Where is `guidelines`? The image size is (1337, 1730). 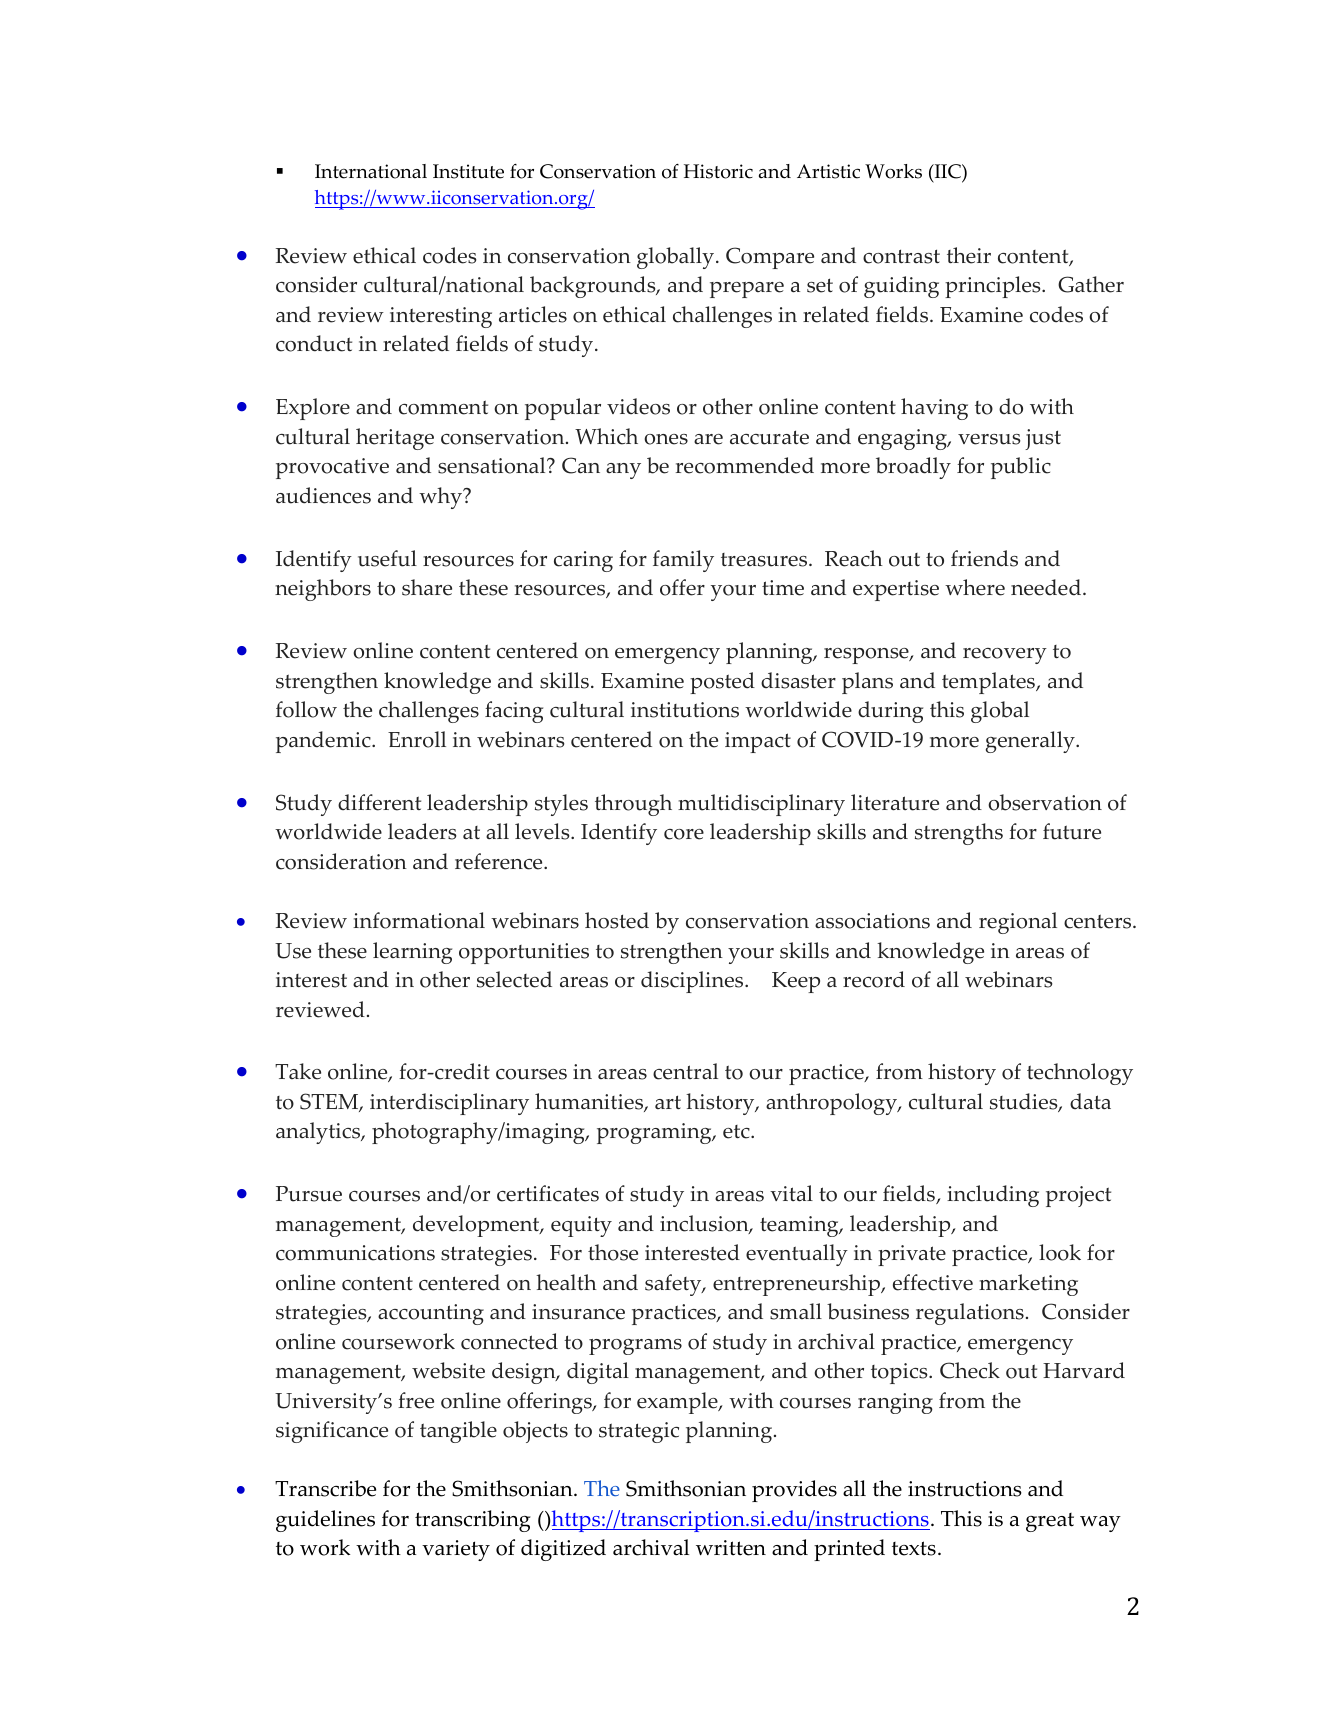
guidelines is located at coordinates (325, 1521).
